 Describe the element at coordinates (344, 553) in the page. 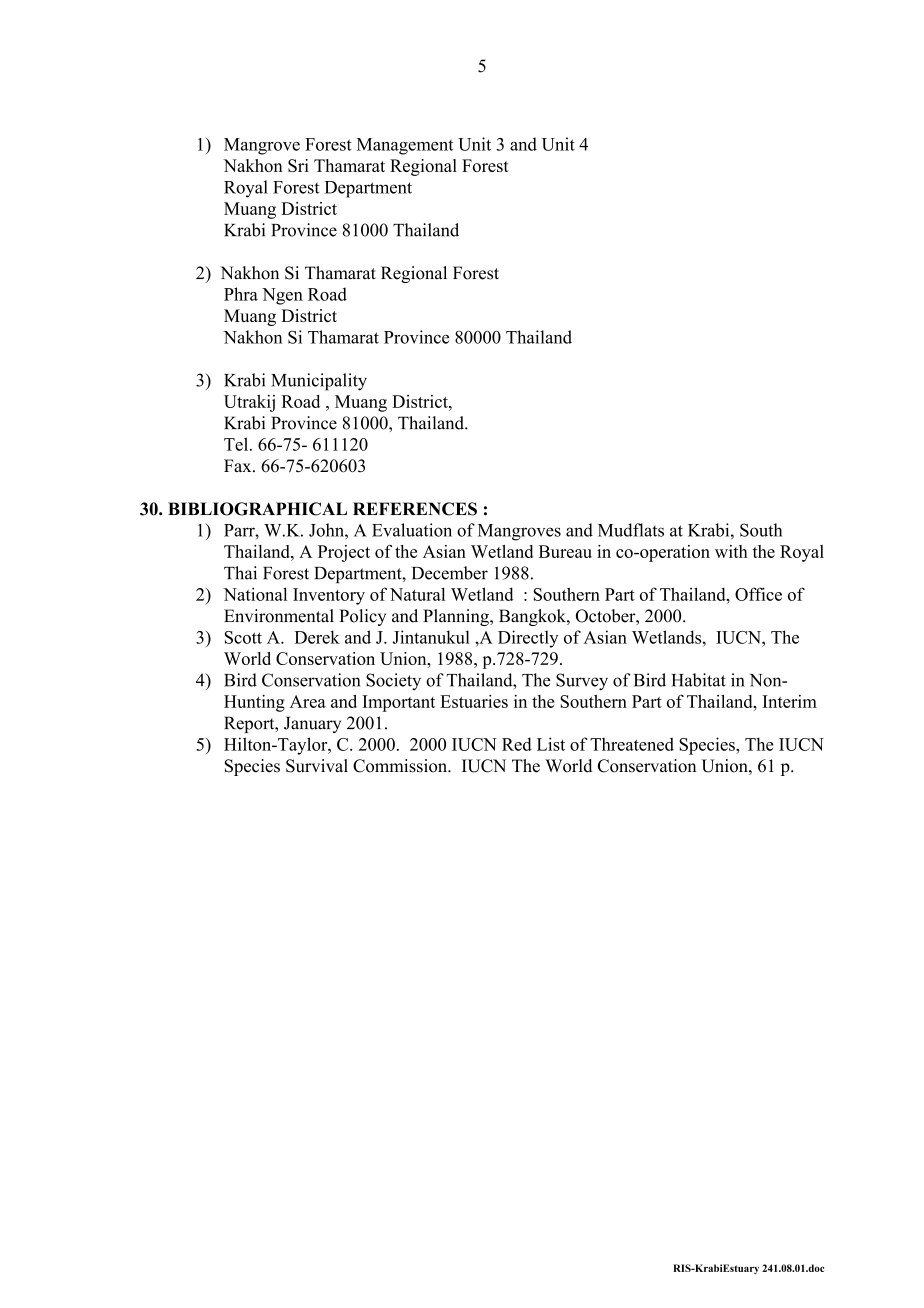

I see `Project` at that location.
